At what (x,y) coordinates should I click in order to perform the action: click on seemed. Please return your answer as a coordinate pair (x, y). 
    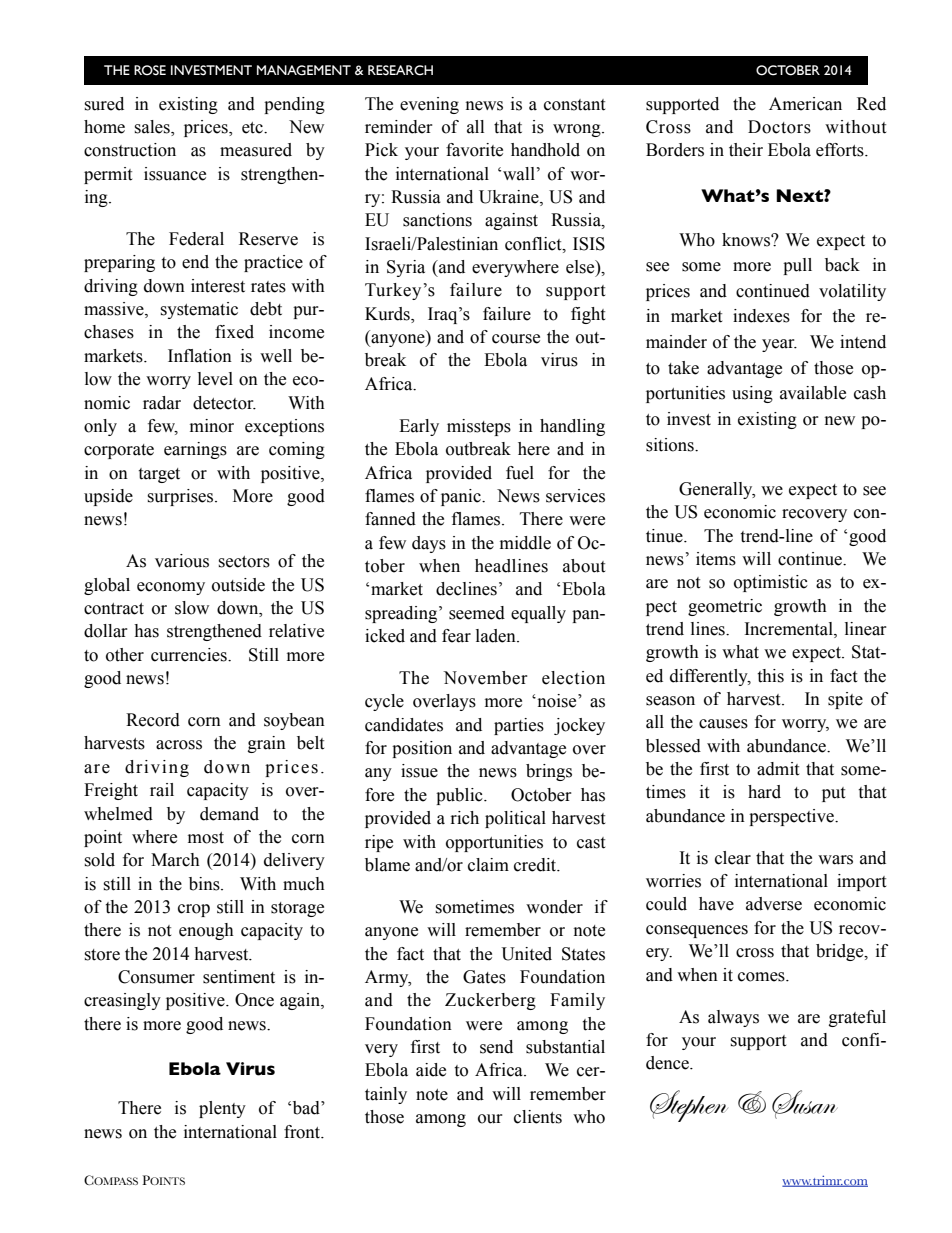
    Looking at the image, I should click on (477, 613).
